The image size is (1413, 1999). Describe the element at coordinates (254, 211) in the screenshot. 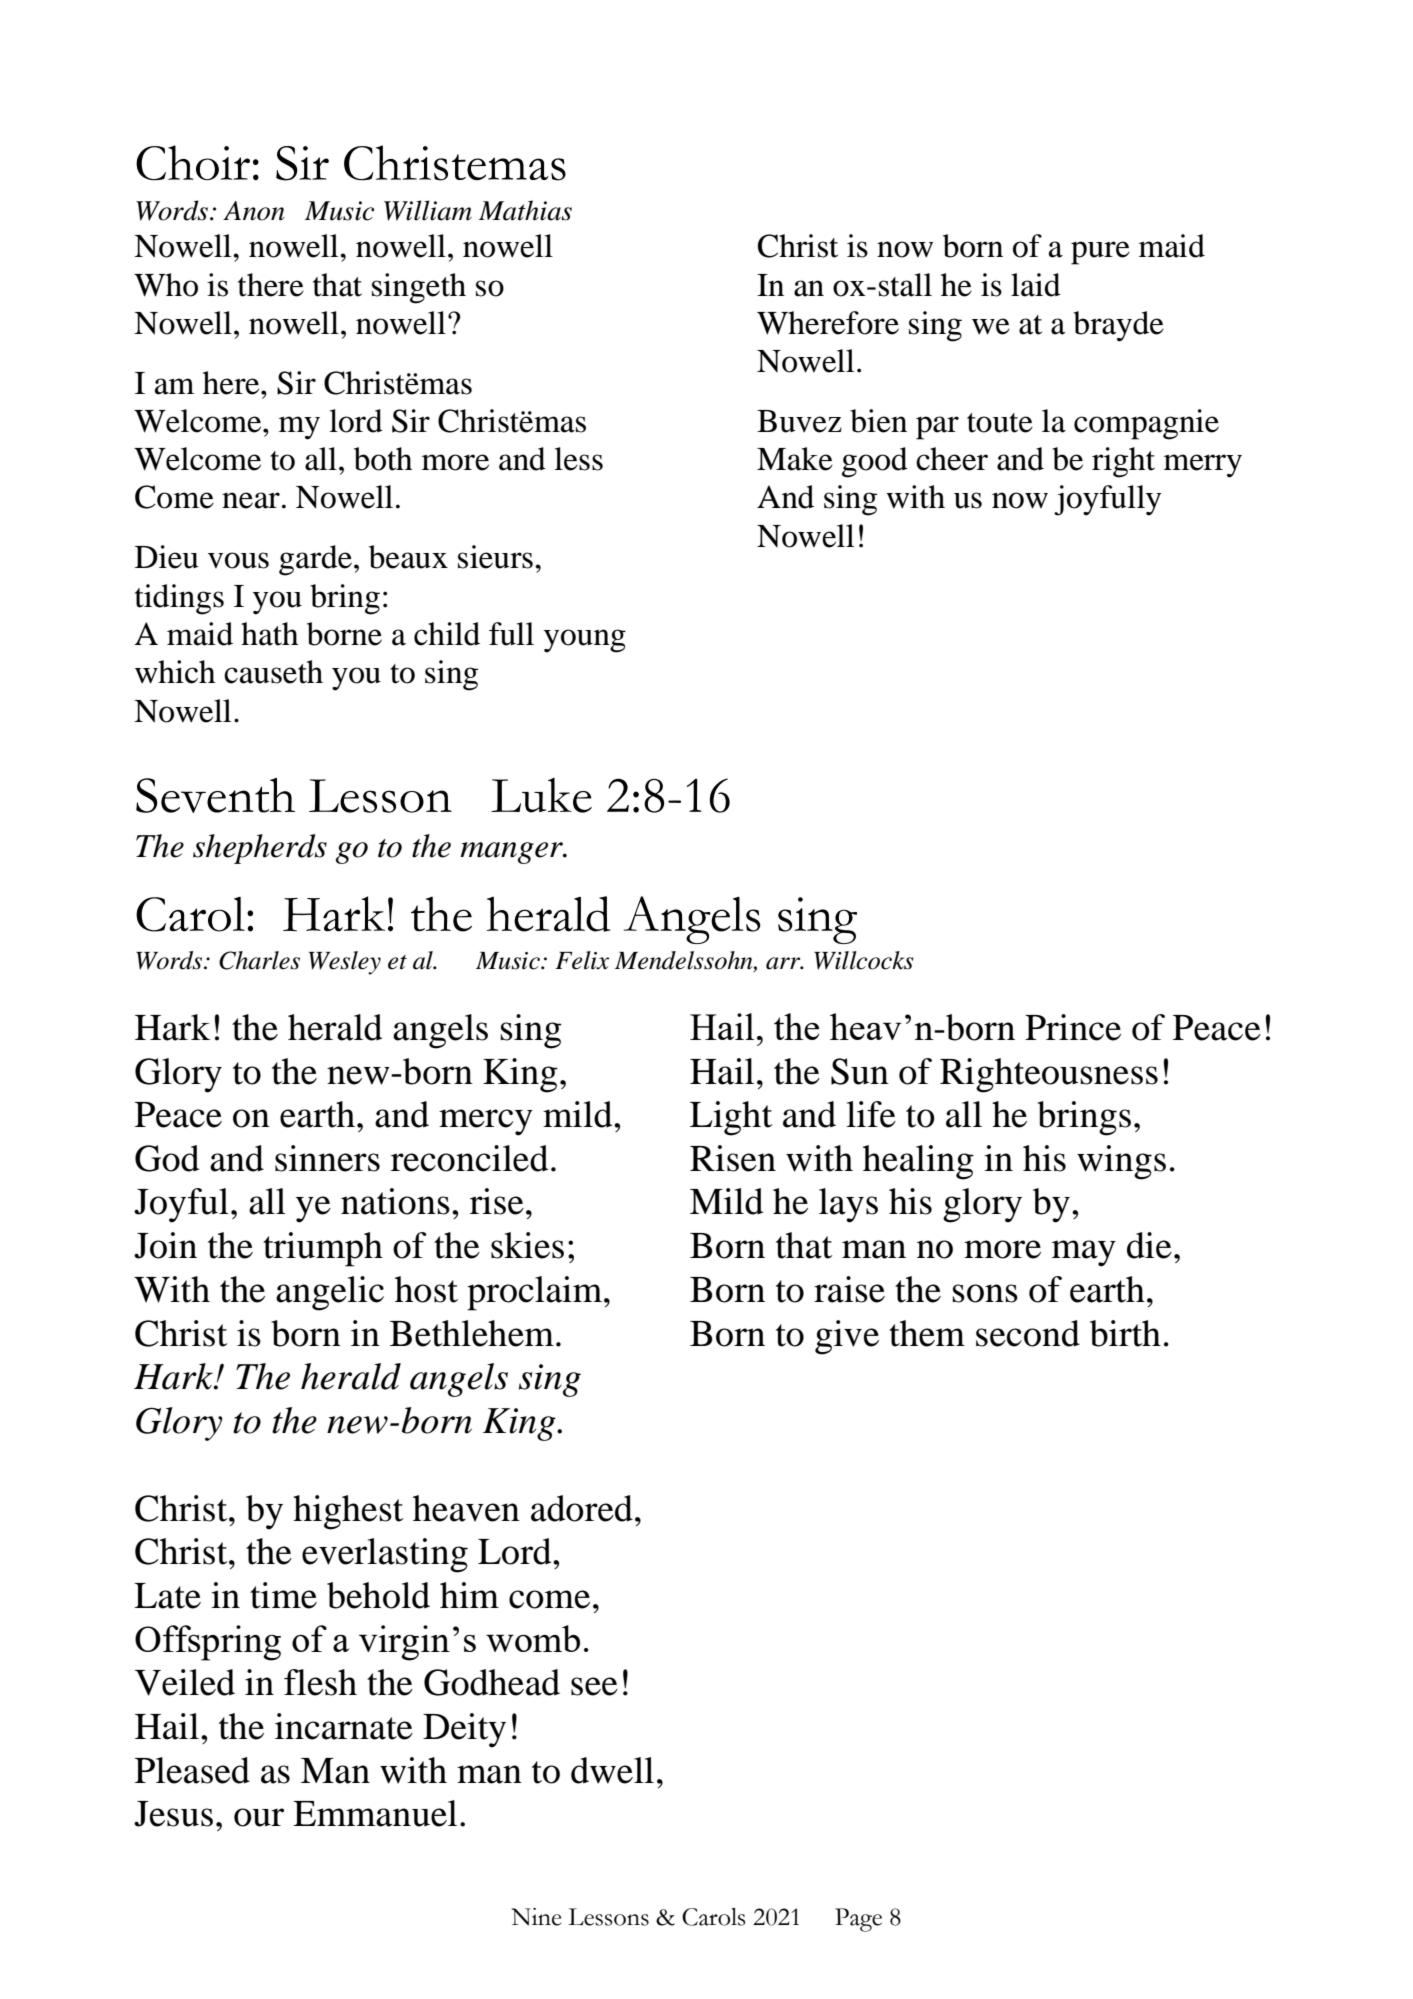

I see `Anon` at that location.
